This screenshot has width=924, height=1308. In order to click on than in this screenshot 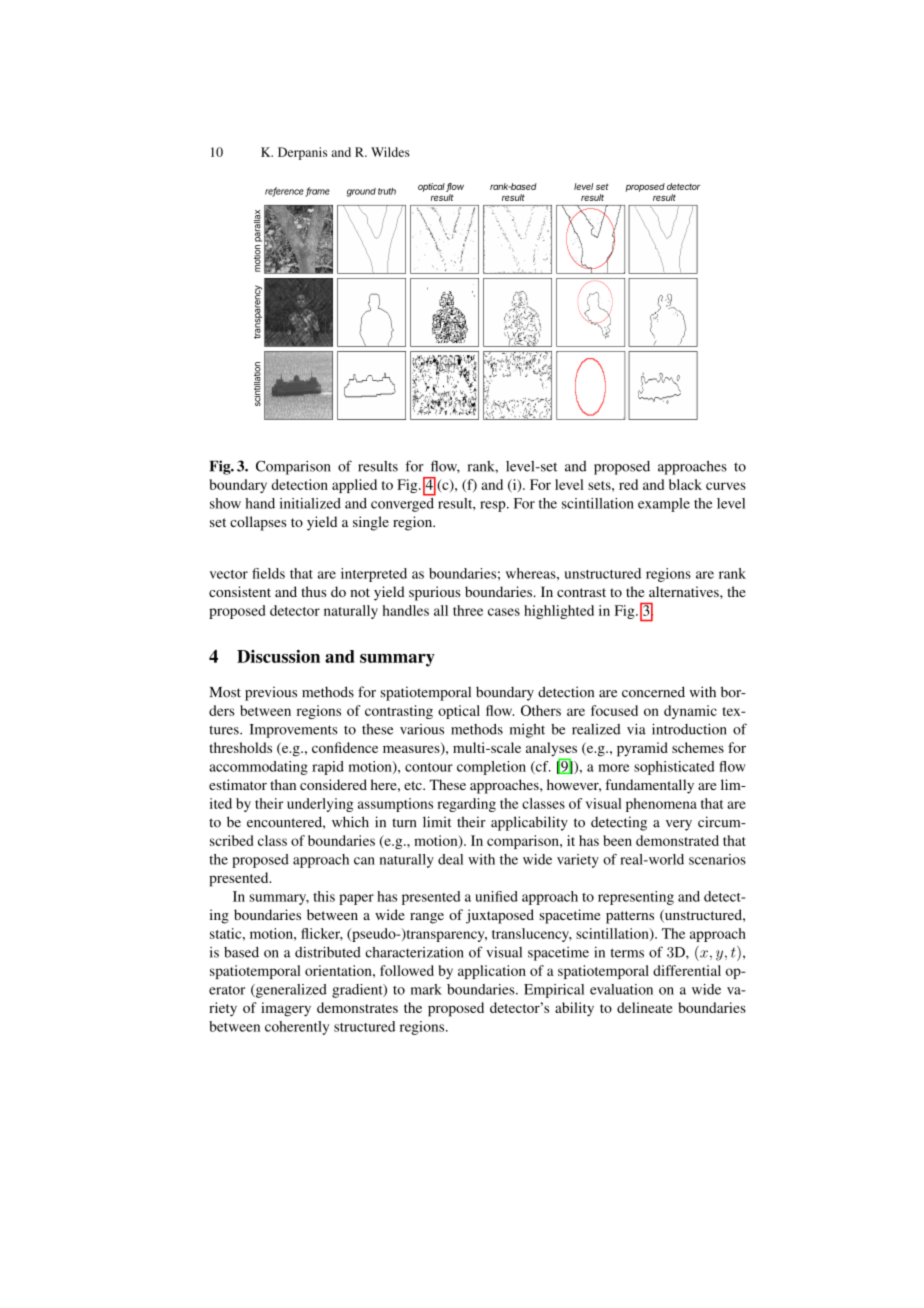, I will do `click(283, 784)`.
